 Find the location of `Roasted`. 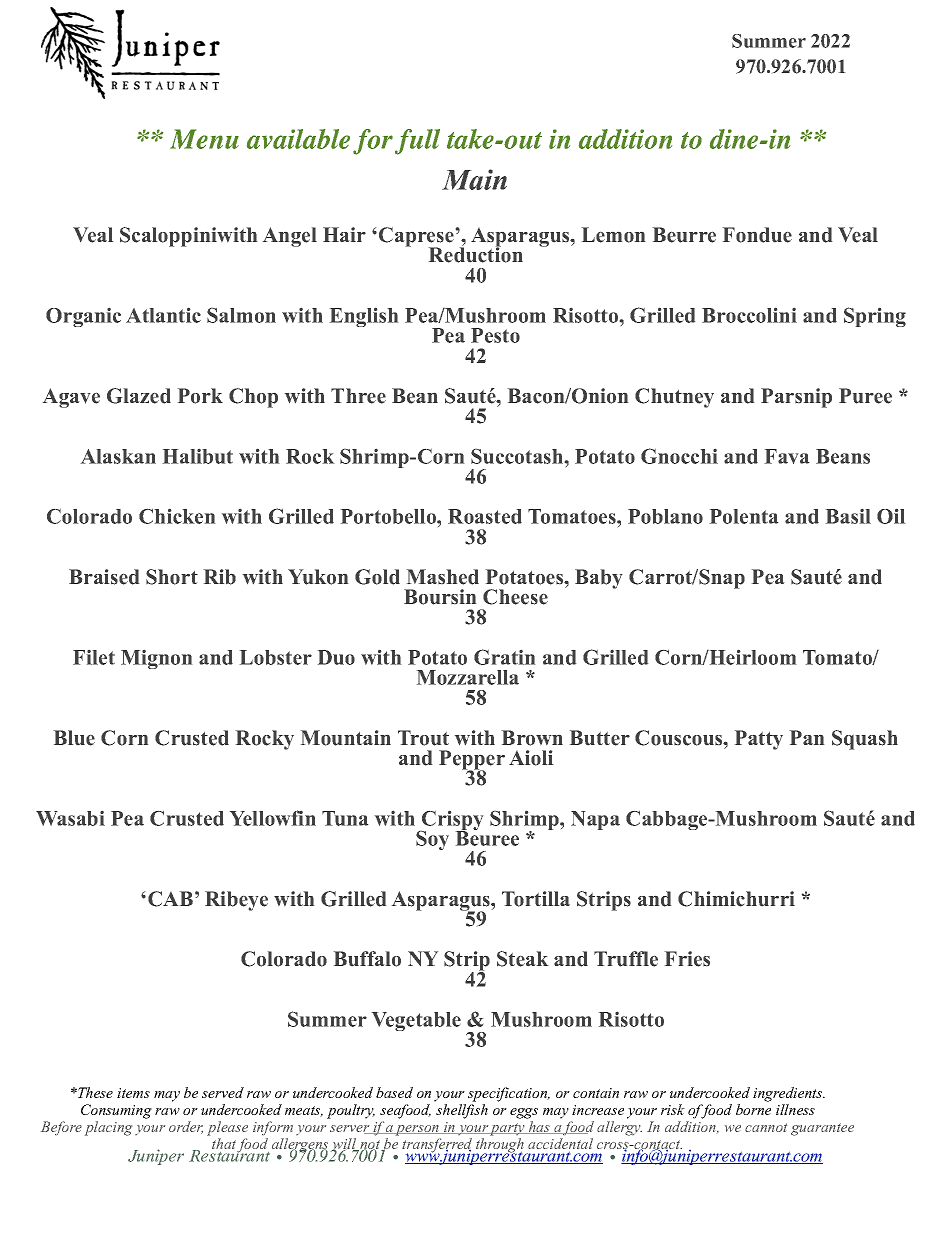

Roasted is located at coordinates (485, 516).
